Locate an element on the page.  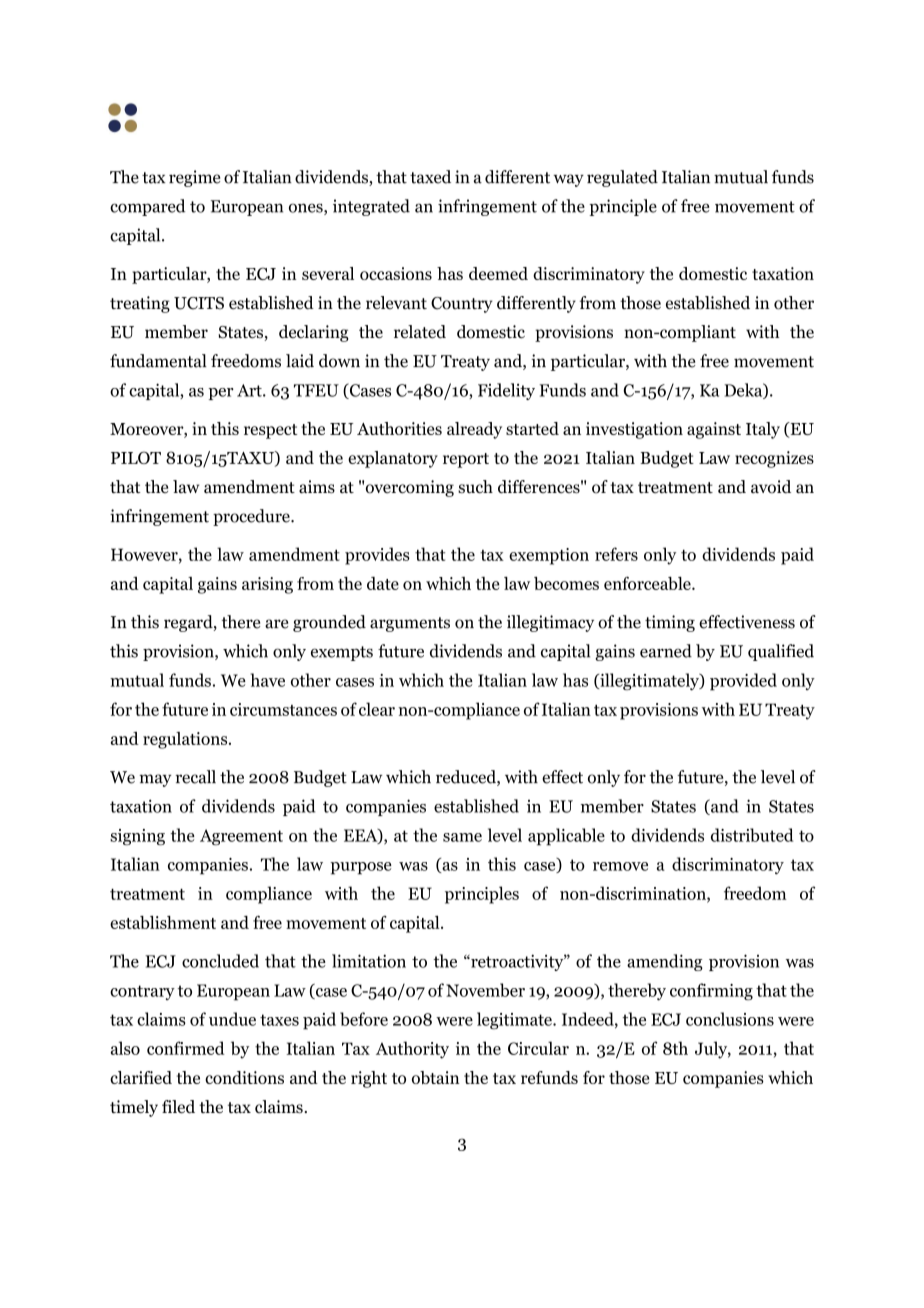
regime is located at coordinates (194, 178).
